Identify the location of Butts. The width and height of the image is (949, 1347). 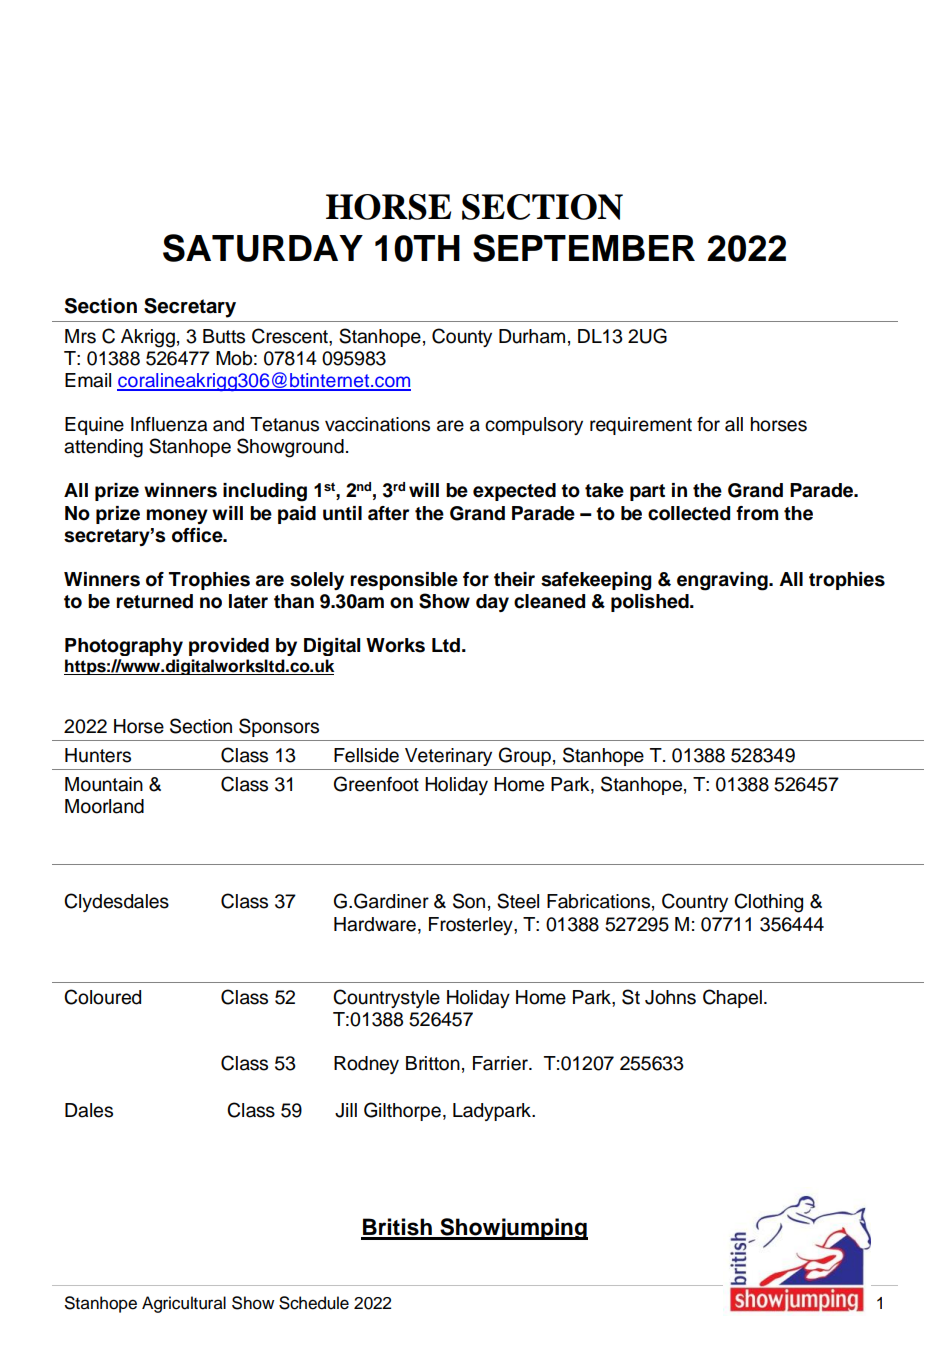
(224, 336).
